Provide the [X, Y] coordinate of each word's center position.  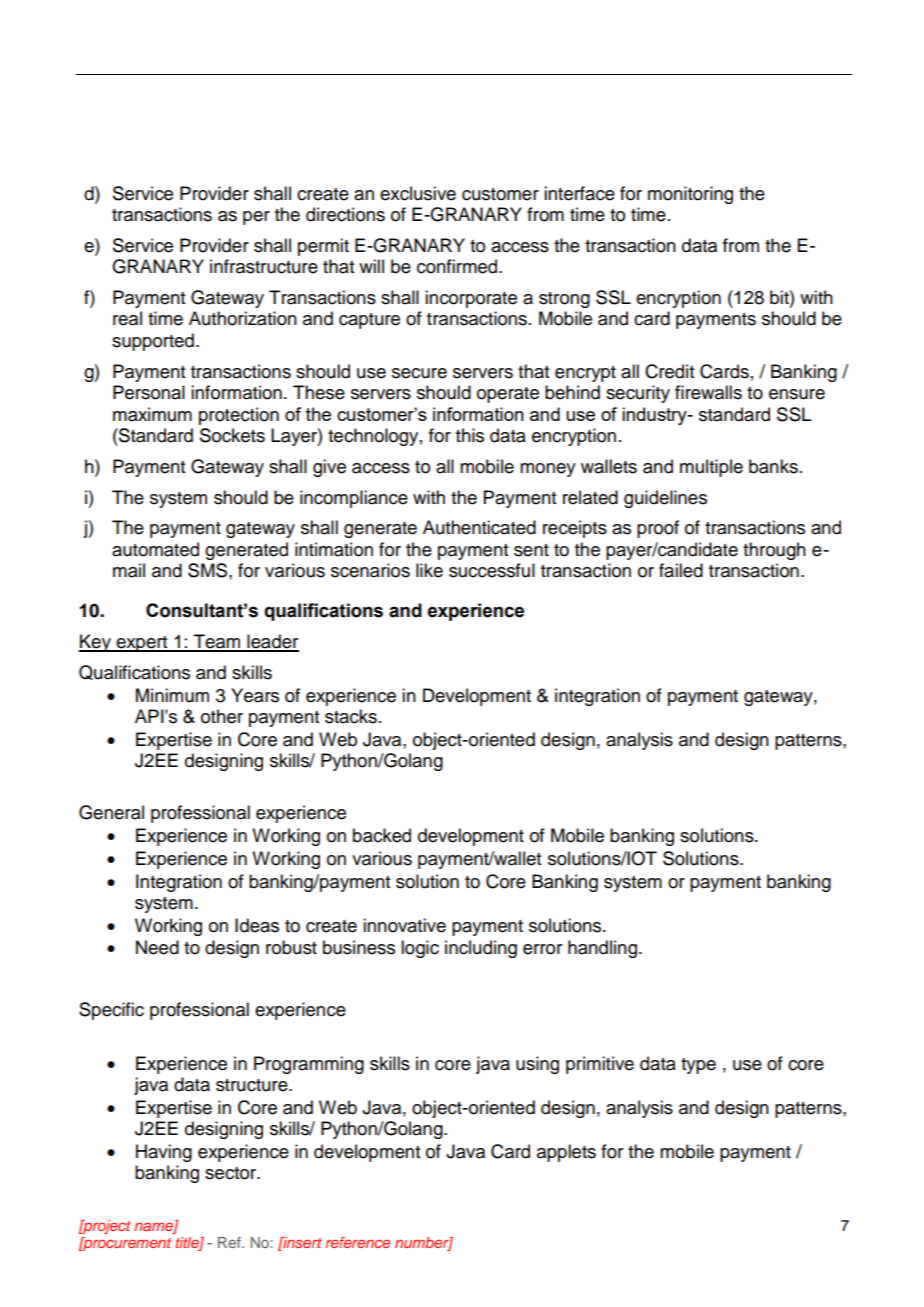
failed [681, 570]
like [429, 570]
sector [232, 1173]
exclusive [418, 193]
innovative [404, 925]
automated [155, 549]
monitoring [690, 195]
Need [157, 947]
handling [602, 949]
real [127, 318]
